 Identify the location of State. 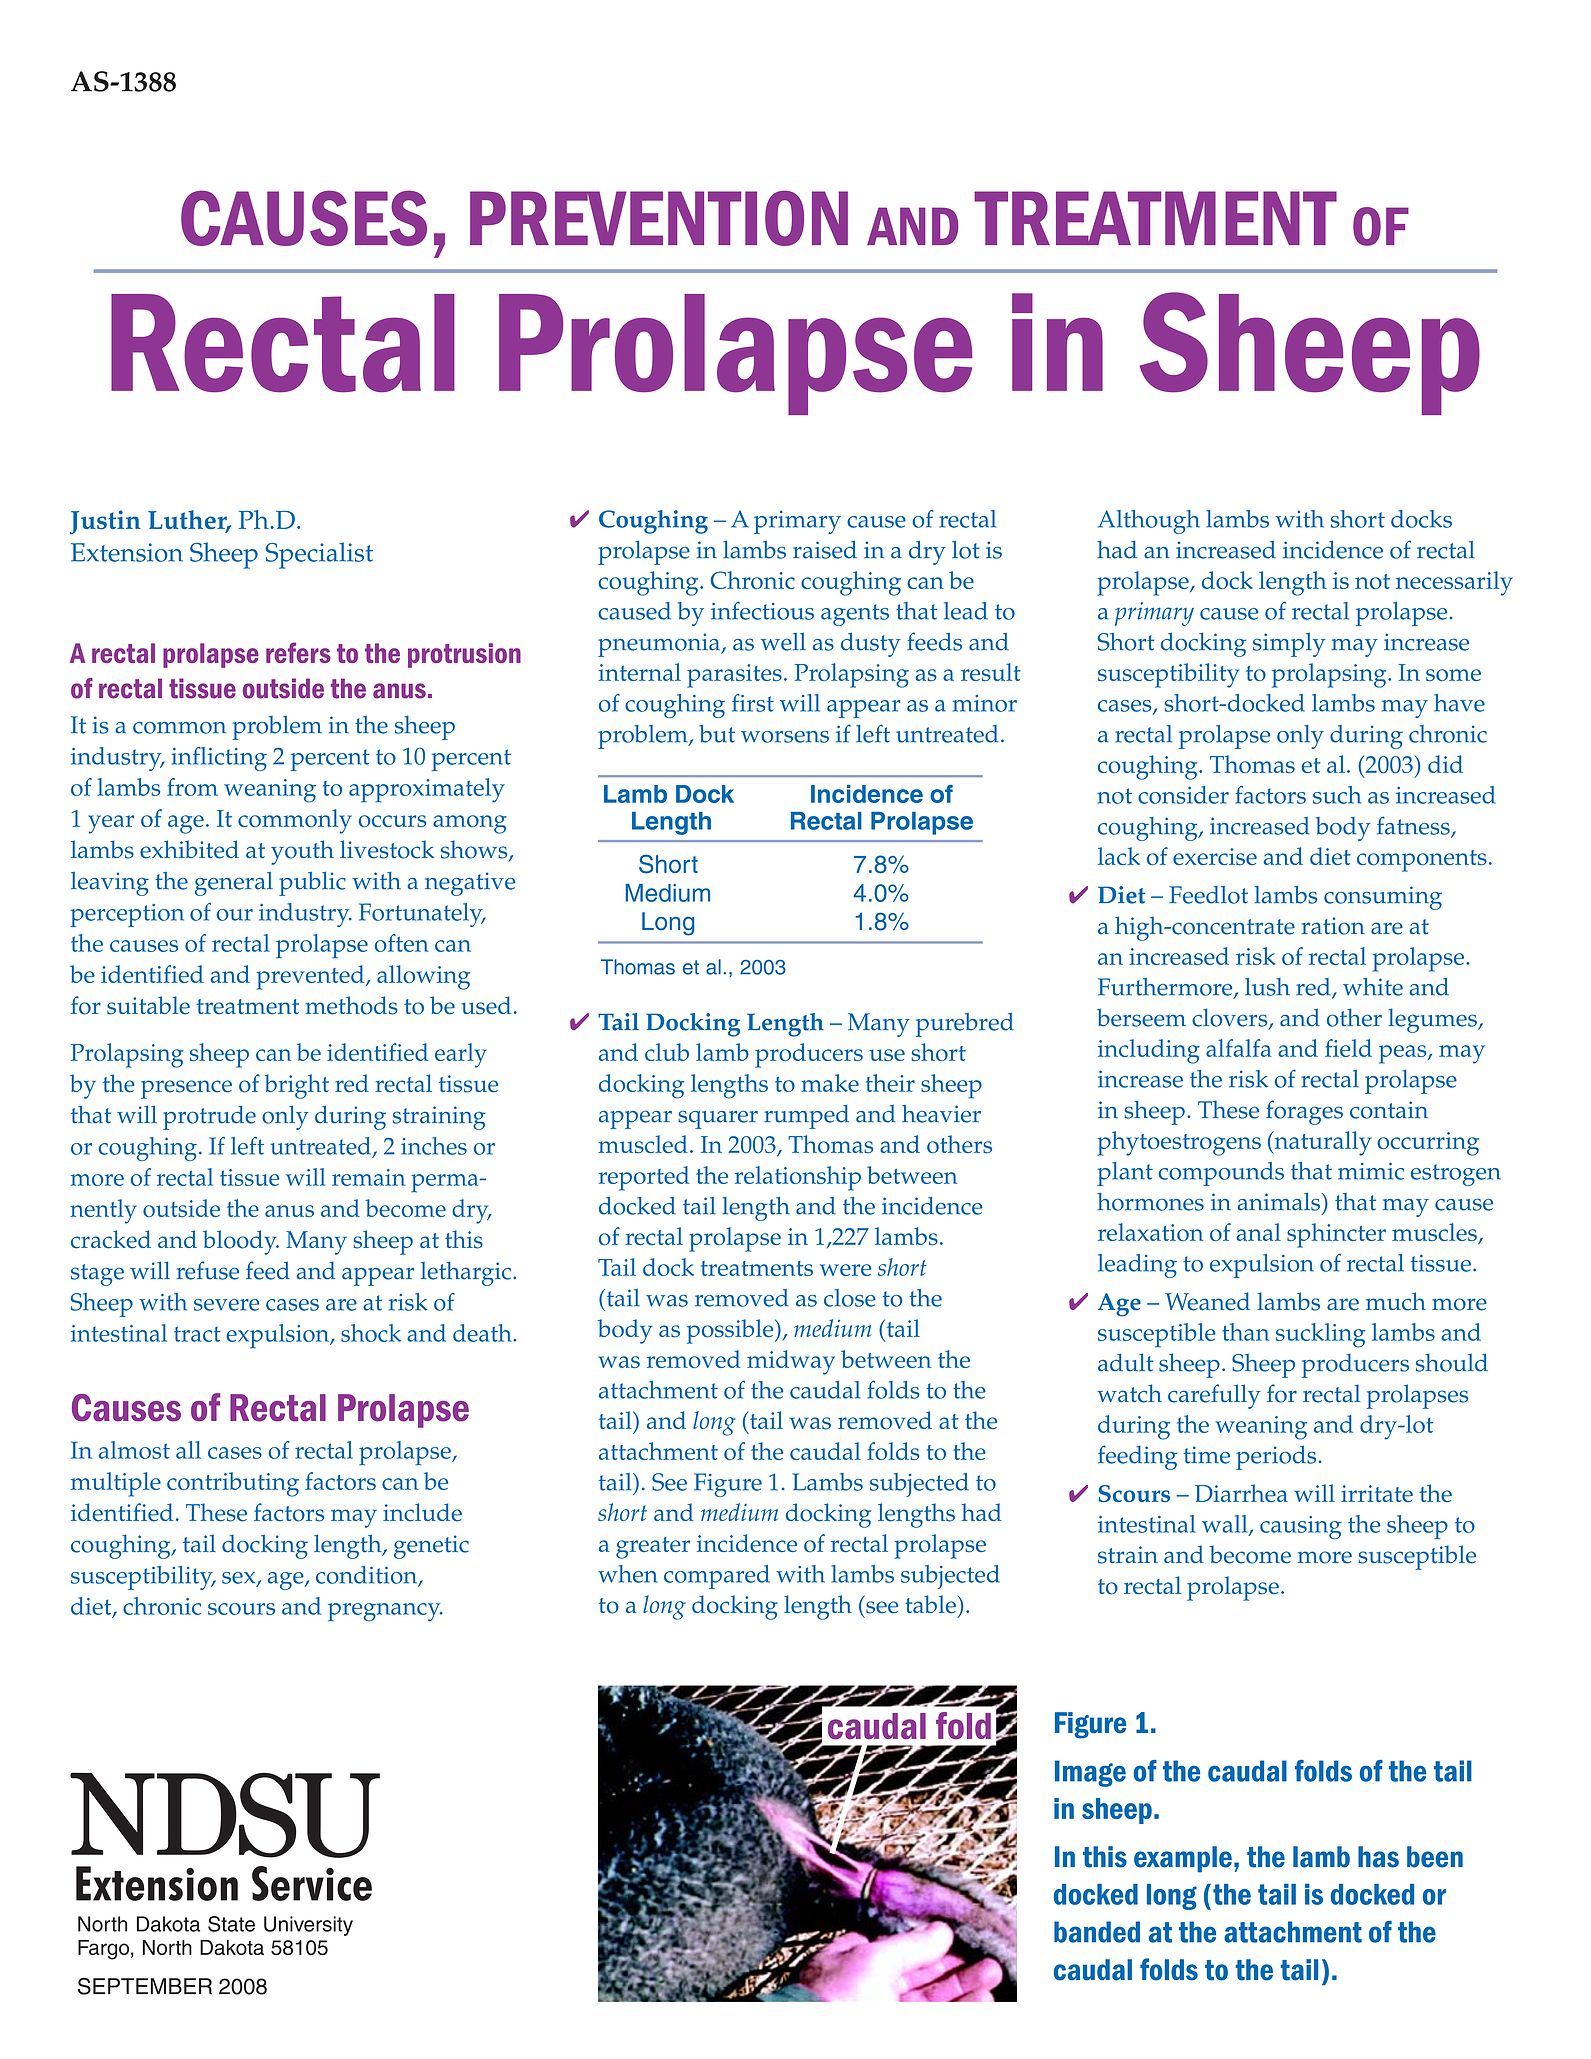
(231, 1924).
